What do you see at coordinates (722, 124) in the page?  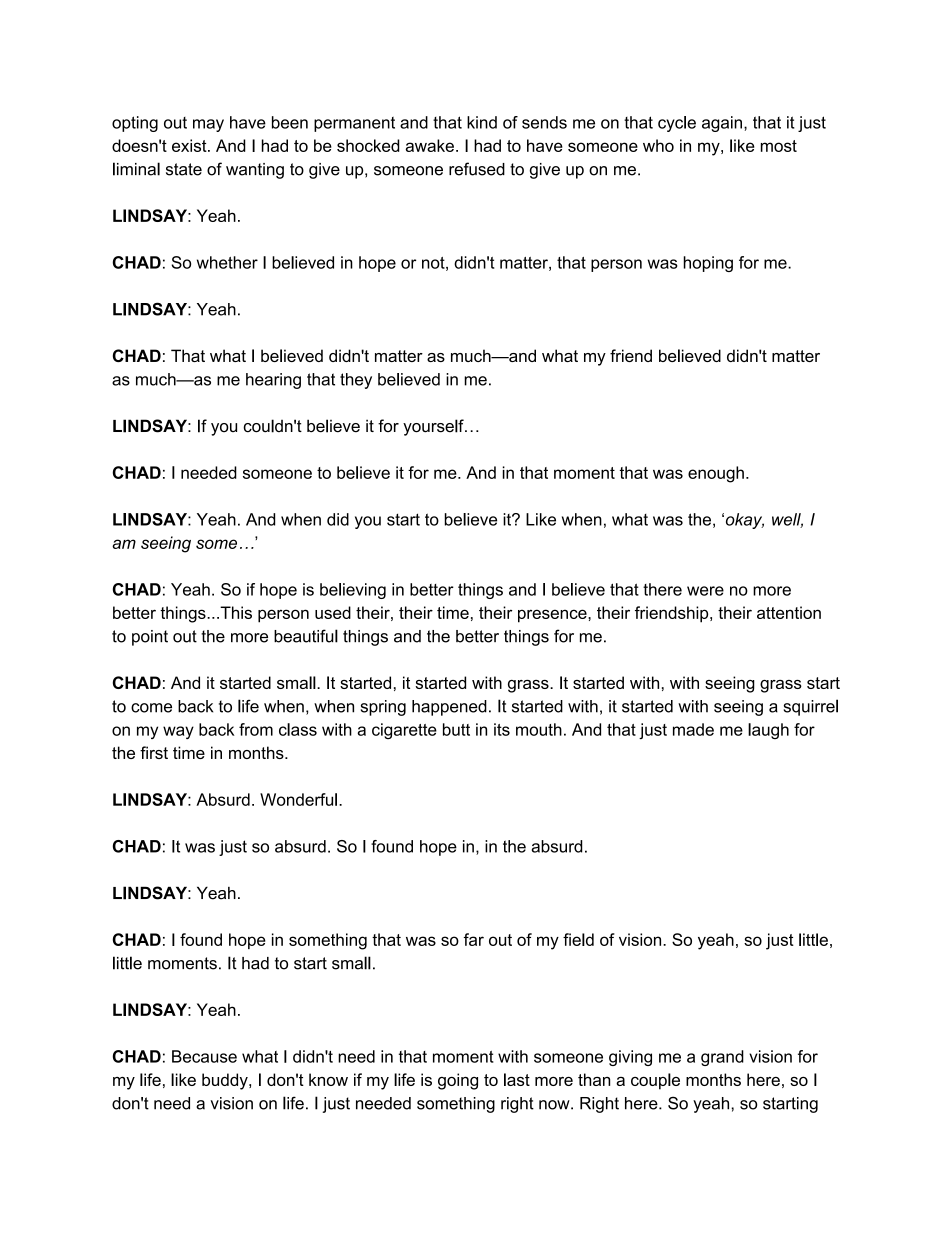 I see `again` at bounding box center [722, 124].
